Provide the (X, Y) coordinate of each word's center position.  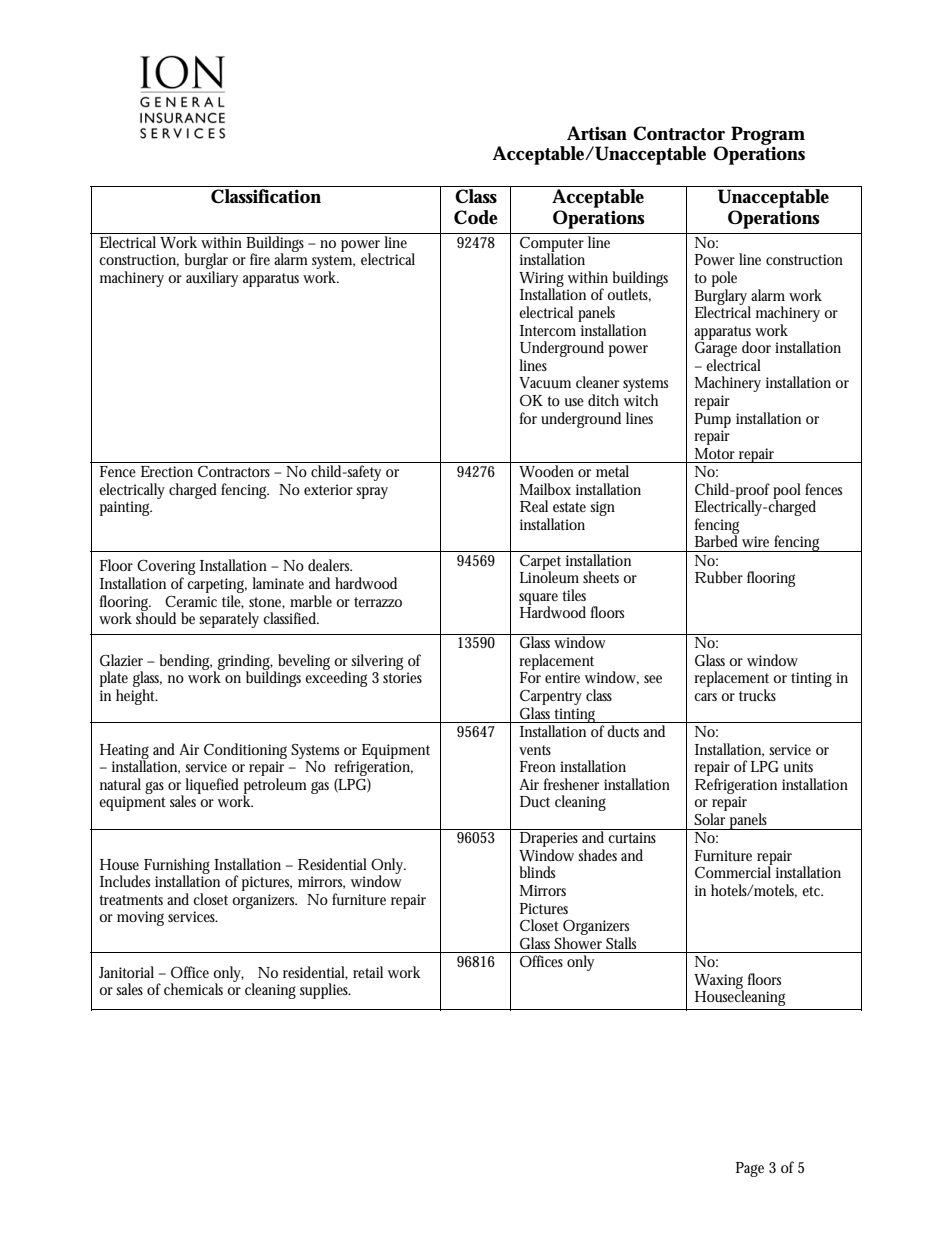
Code (476, 217)
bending (186, 663)
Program (768, 136)
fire (260, 259)
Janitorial (126, 972)
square (538, 600)
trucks (757, 695)
